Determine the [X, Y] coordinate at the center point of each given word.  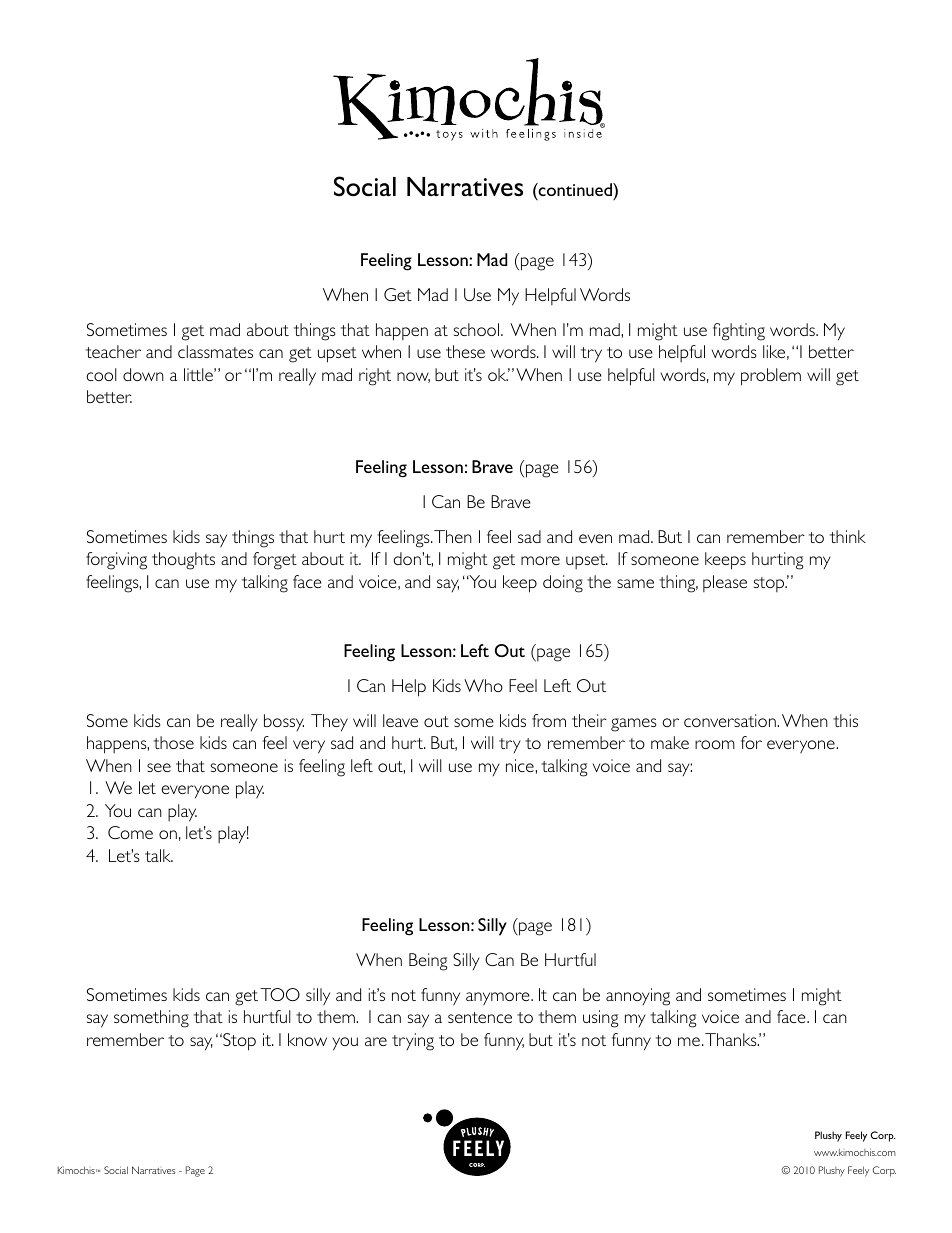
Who [483, 685]
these [465, 351]
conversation [731, 720]
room [715, 744]
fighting [739, 332]
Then [453, 536]
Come [130, 832]
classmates [215, 351]
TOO [280, 994]
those [173, 742]
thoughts [183, 561]
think [848, 536]
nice [521, 765]
